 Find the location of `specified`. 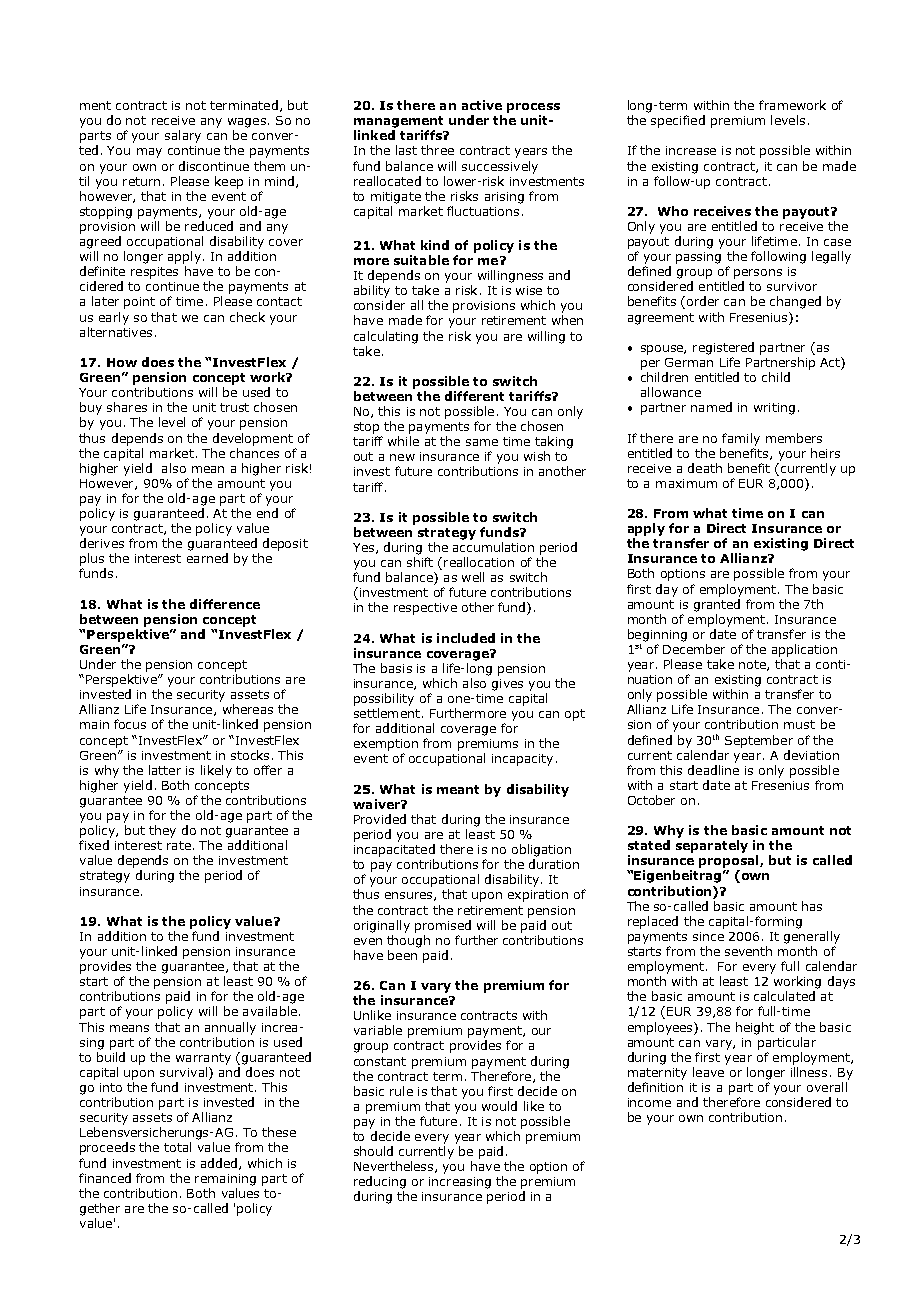

specified is located at coordinates (678, 121).
